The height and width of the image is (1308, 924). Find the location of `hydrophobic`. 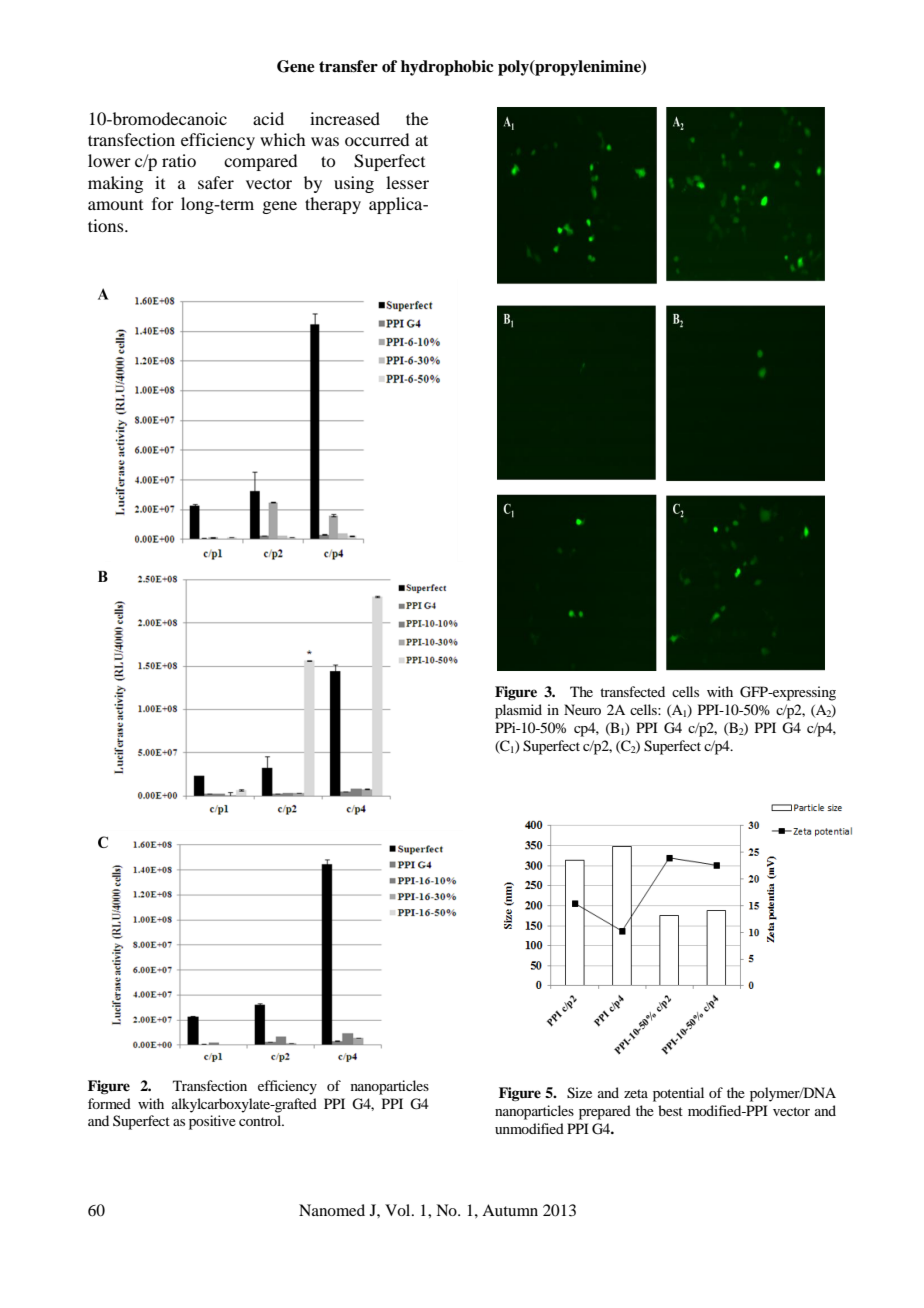

hydrophobic is located at coordinates (447, 68).
